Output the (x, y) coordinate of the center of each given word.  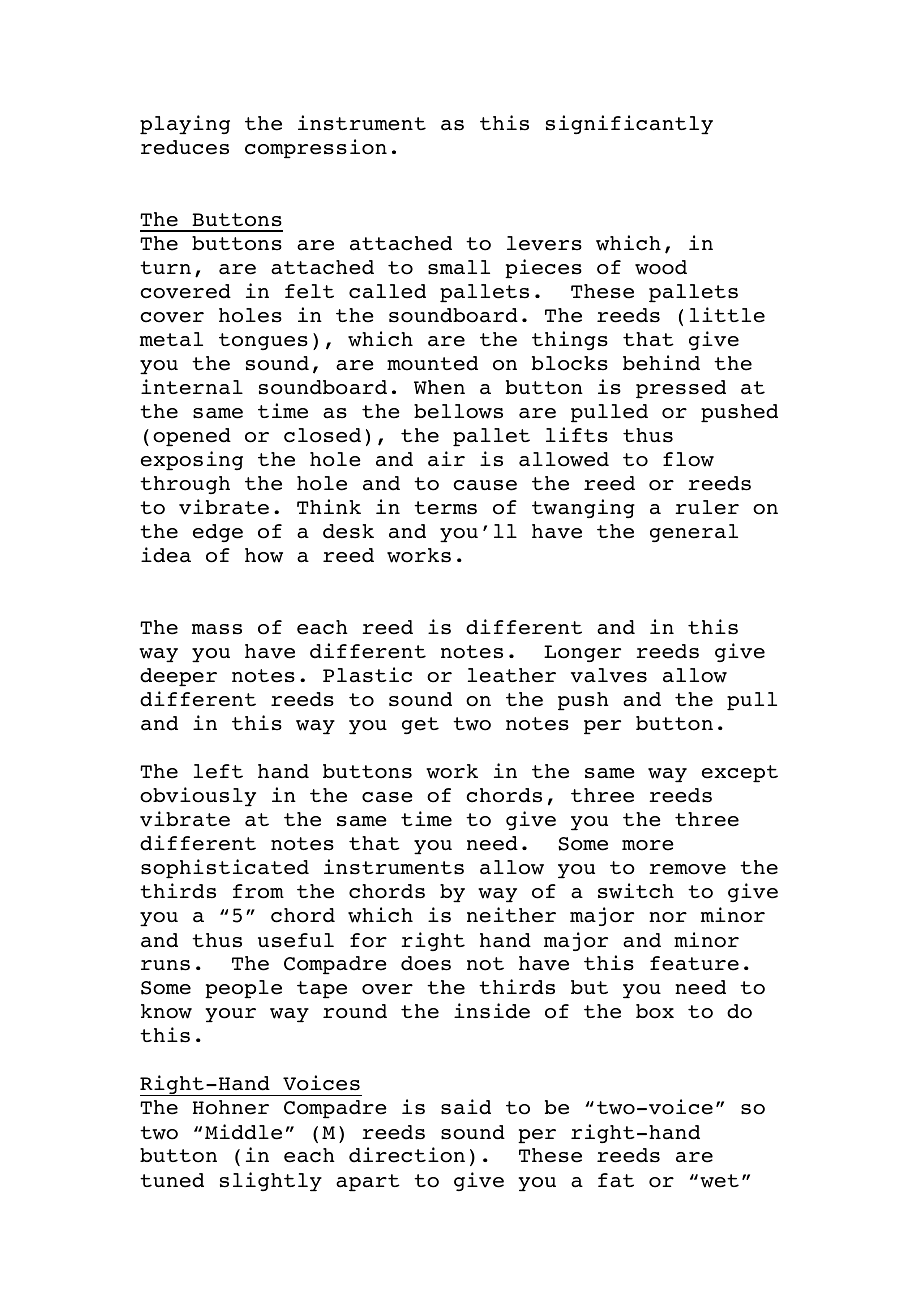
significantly (629, 125)
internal (192, 387)
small (459, 267)
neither (511, 915)
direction (407, 1155)
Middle (243, 1132)
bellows (458, 411)
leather (512, 675)
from (258, 891)
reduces (185, 147)
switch (636, 891)
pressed (681, 389)
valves (609, 675)
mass (217, 629)
